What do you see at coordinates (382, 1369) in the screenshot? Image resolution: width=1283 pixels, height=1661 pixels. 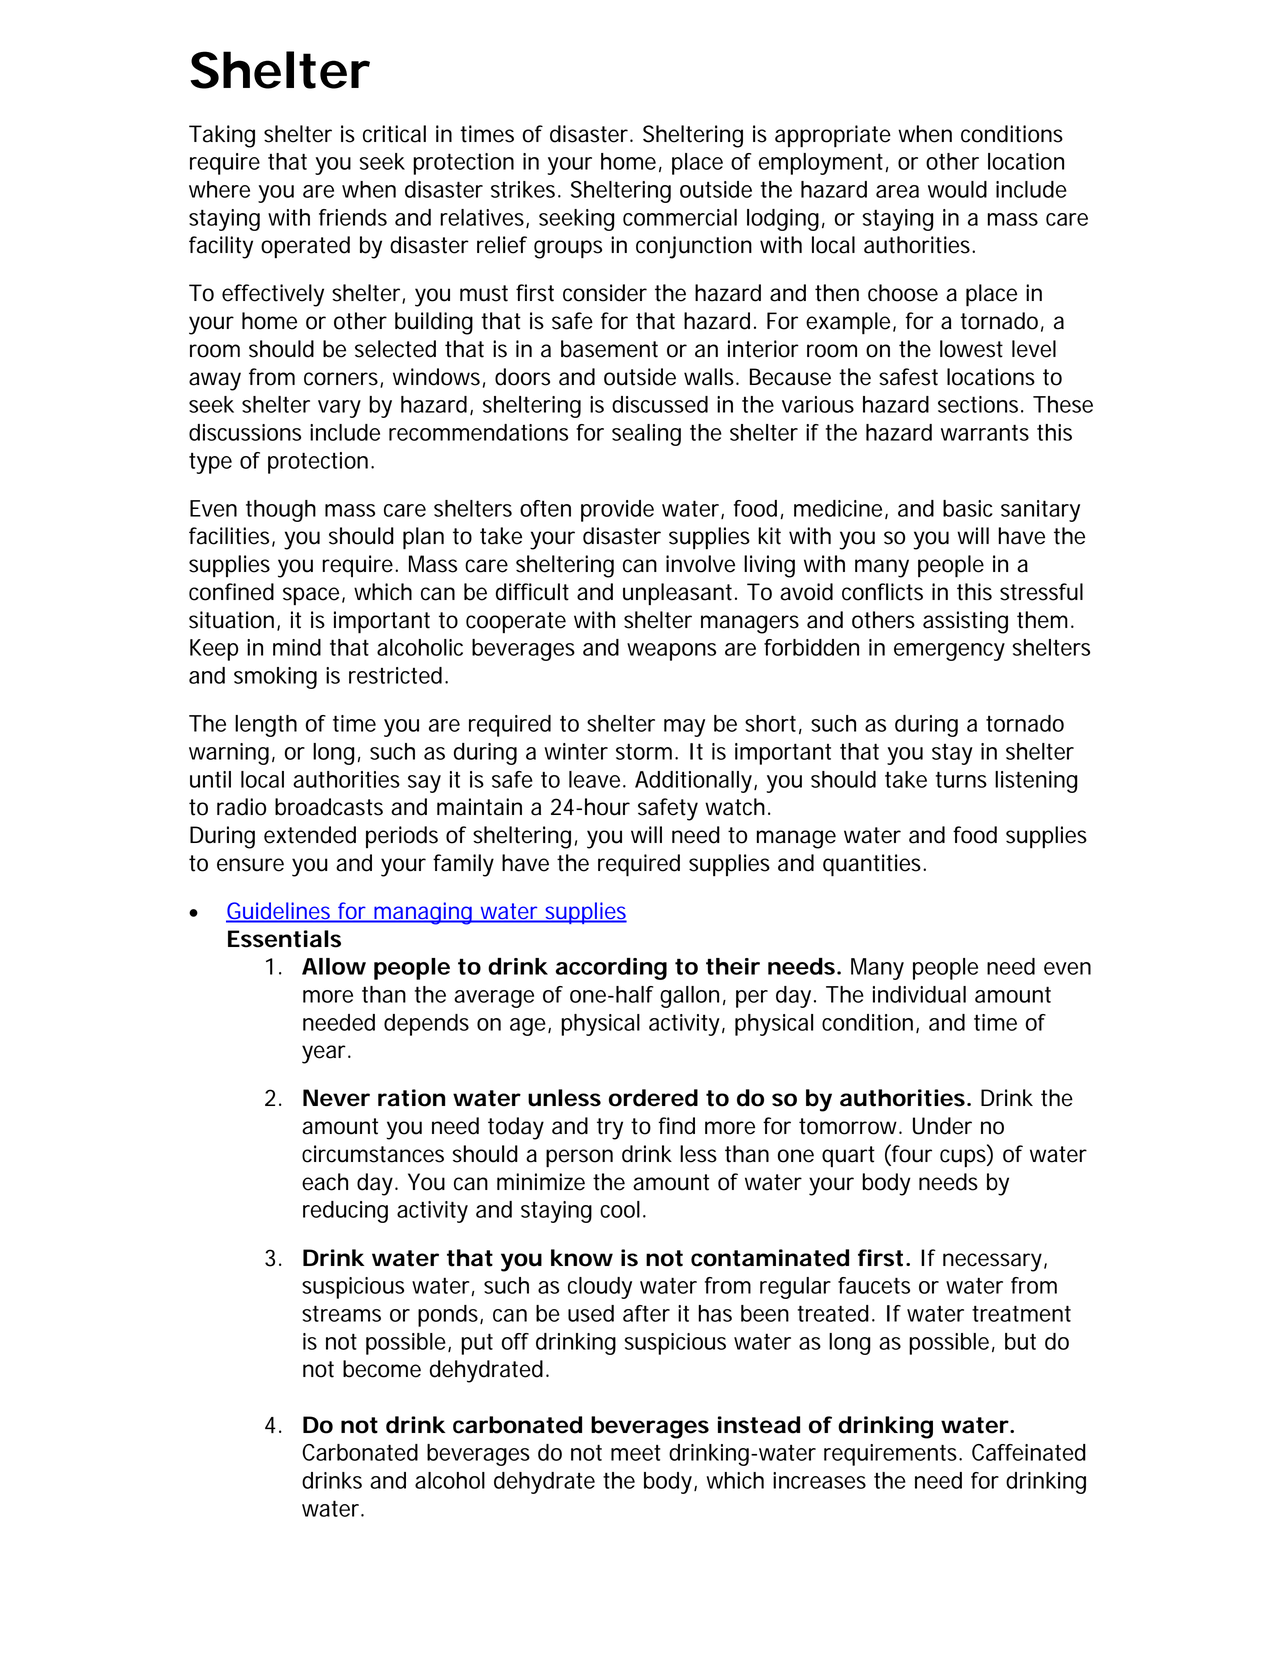 I see `become` at bounding box center [382, 1369].
